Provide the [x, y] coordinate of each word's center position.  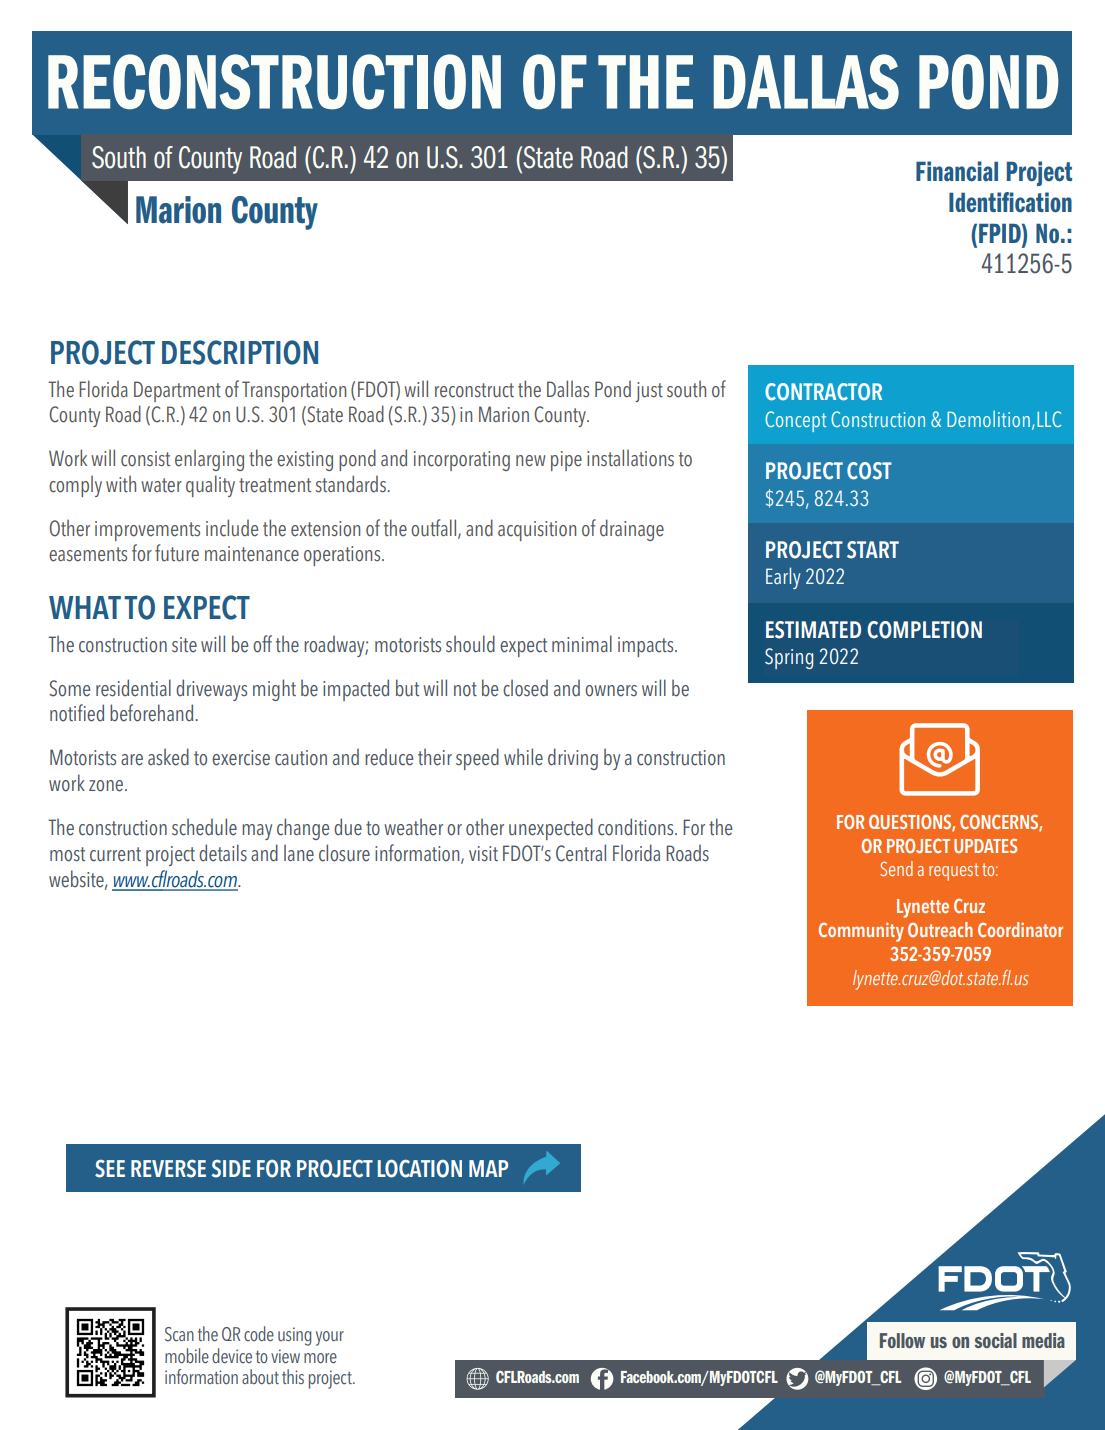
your [330, 1338]
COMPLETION [924, 630]
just [649, 392]
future [177, 553]
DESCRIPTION [240, 352]
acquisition [537, 531]
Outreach [940, 929]
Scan [179, 1334]
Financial [957, 171]
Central [581, 853]
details [223, 853]
